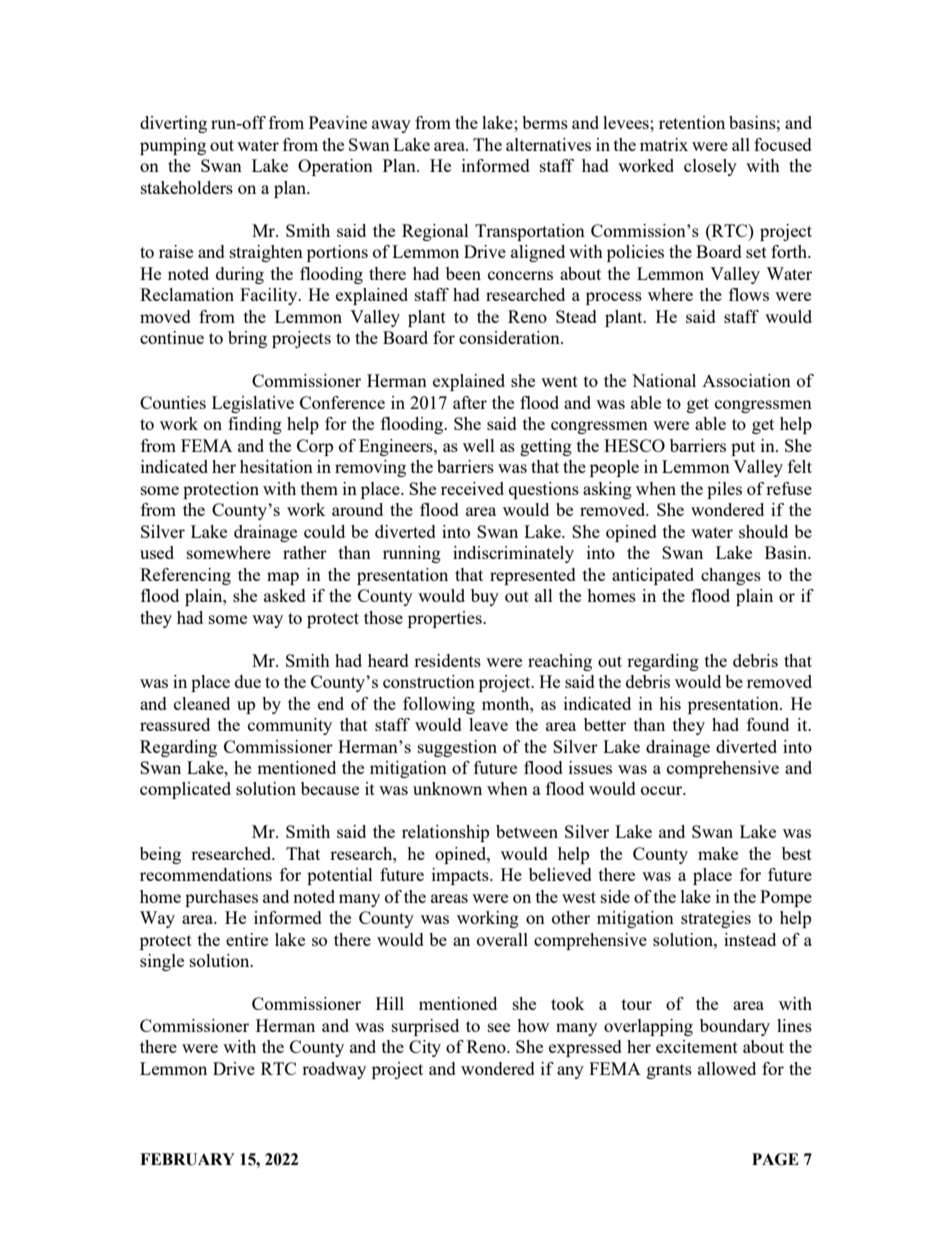 This page has width=952, height=1233. What do you see at coordinates (253, 404) in the page?
I see `Legislative` at bounding box center [253, 404].
